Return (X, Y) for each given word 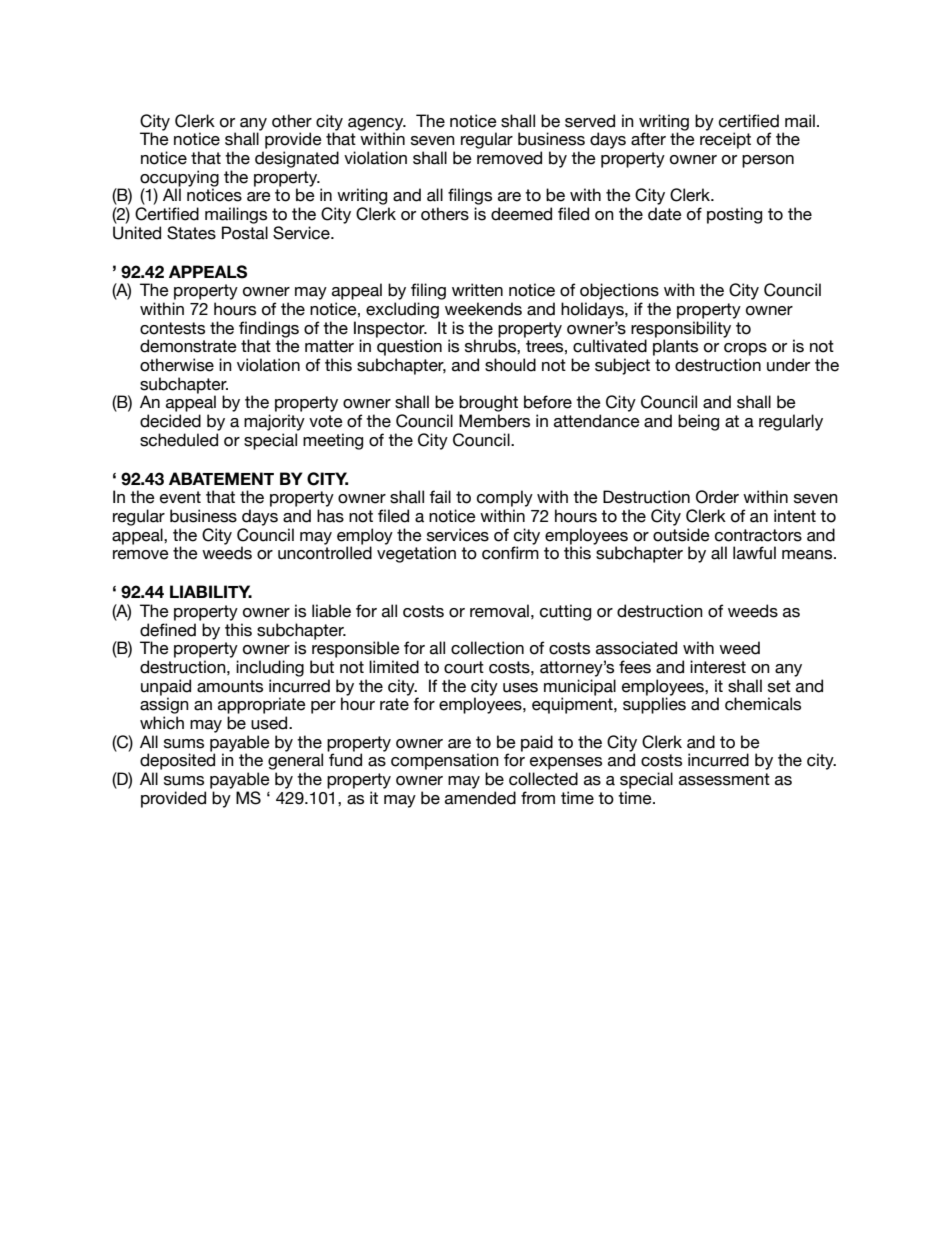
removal (499, 611)
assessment (724, 779)
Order (717, 497)
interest (718, 667)
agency (377, 125)
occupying (179, 179)
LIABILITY (211, 591)
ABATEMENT (221, 478)
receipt (725, 140)
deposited (177, 761)
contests (172, 328)
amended (480, 798)
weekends (483, 309)
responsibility (681, 330)
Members (494, 421)
